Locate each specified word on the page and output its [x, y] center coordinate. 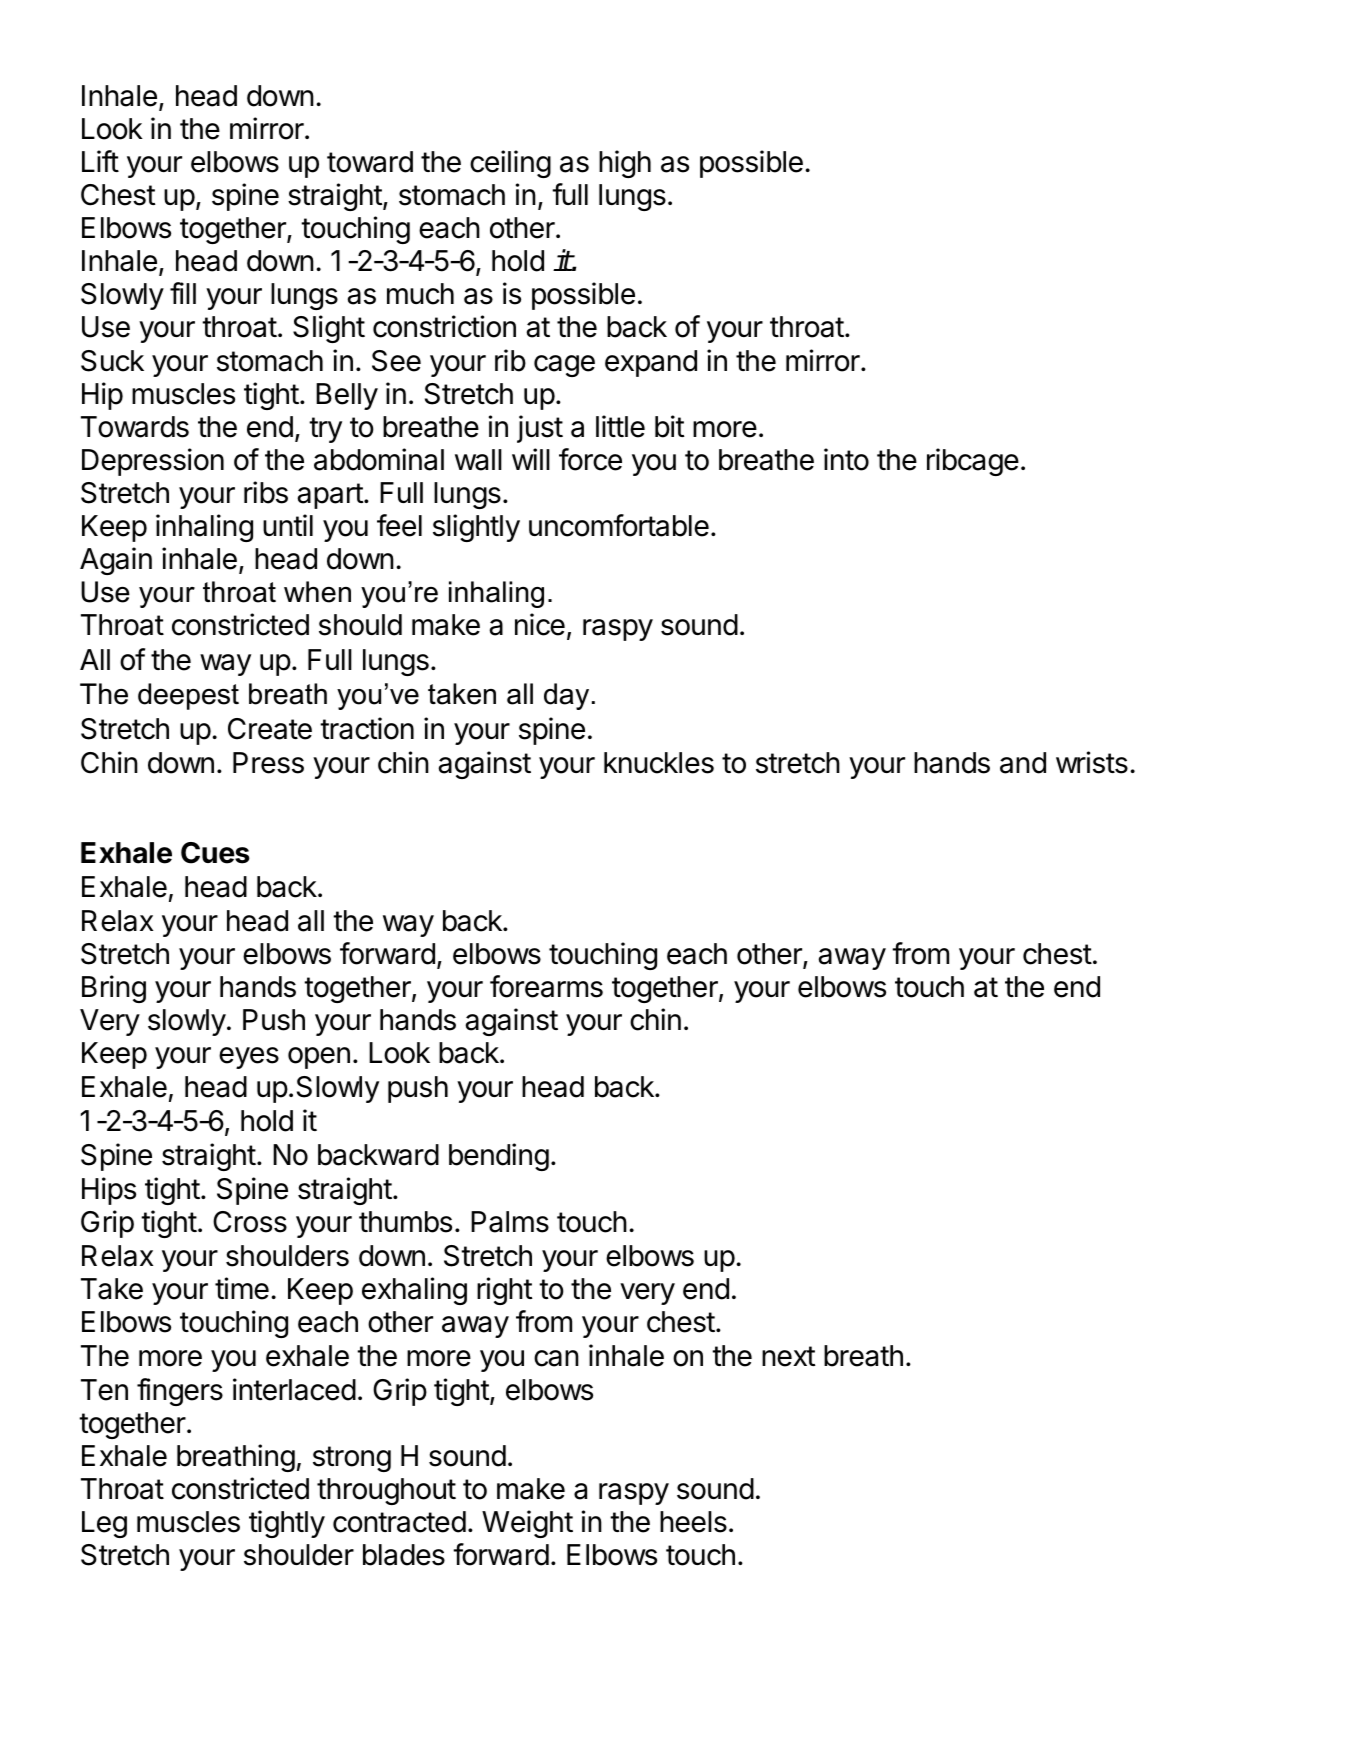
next [789, 1356]
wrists [1092, 762]
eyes [249, 1058]
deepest [188, 696]
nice [540, 624]
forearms [546, 986]
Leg [104, 1524]
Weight [527, 1524]
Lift [100, 161]
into [846, 459]
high [625, 164]
